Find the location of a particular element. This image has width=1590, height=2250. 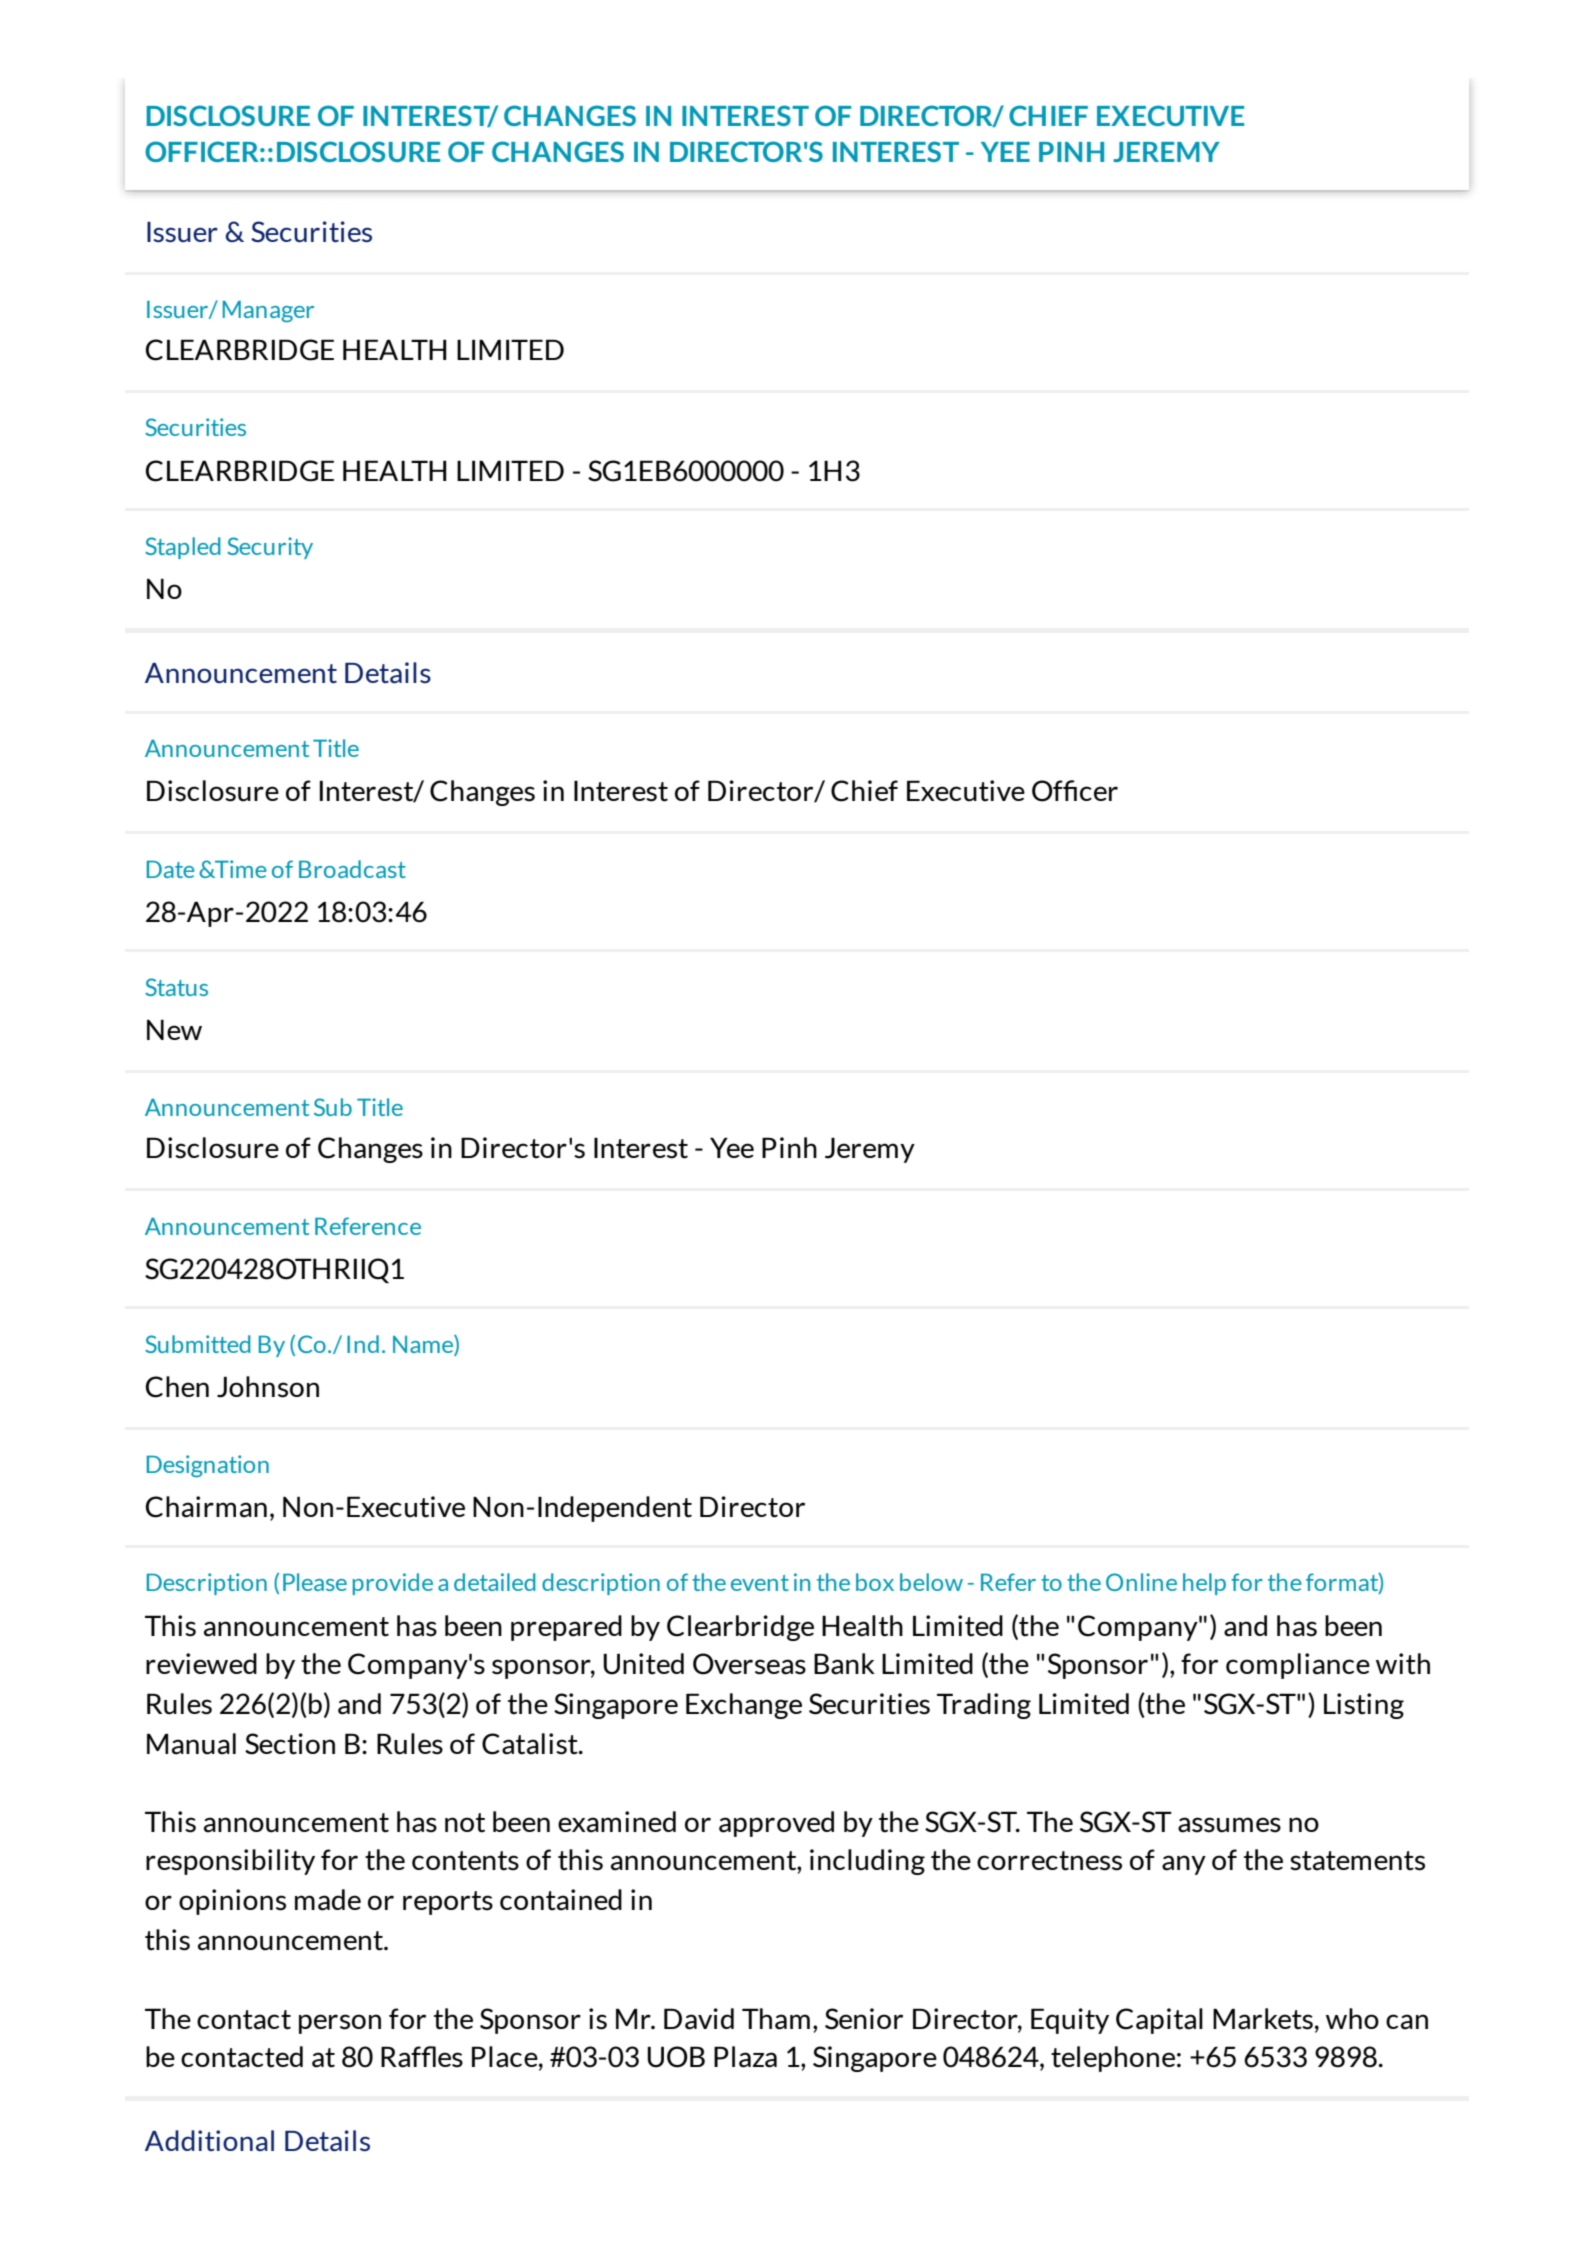

box is located at coordinates (875, 1582).
